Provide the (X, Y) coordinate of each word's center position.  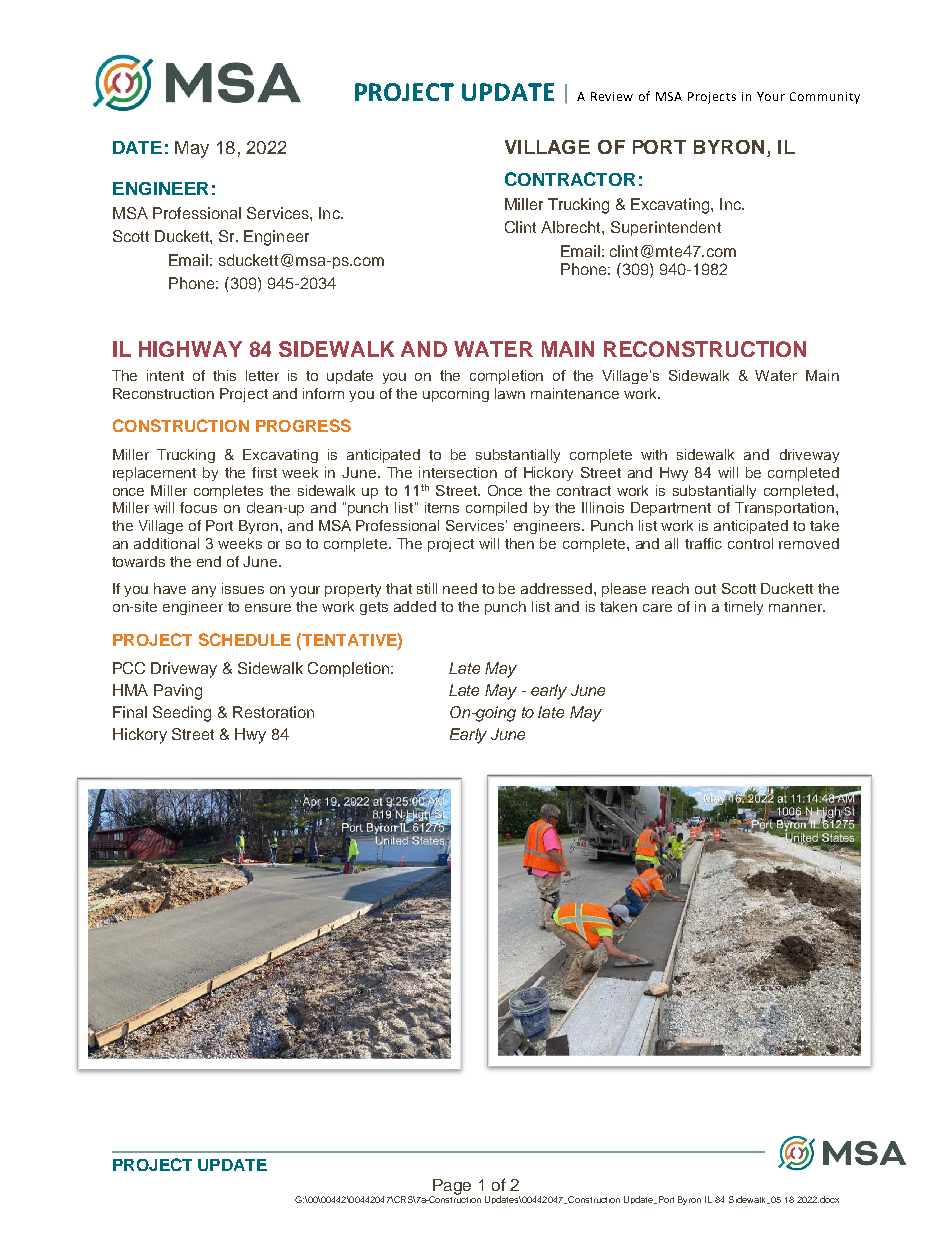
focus (198, 507)
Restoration (273, 712)
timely (743, 608)
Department (671, 509)
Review (612, 96)
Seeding (182, 714)
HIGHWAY (190, 349)
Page (451, 1188)
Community (825, 98)
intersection (458, 472)
